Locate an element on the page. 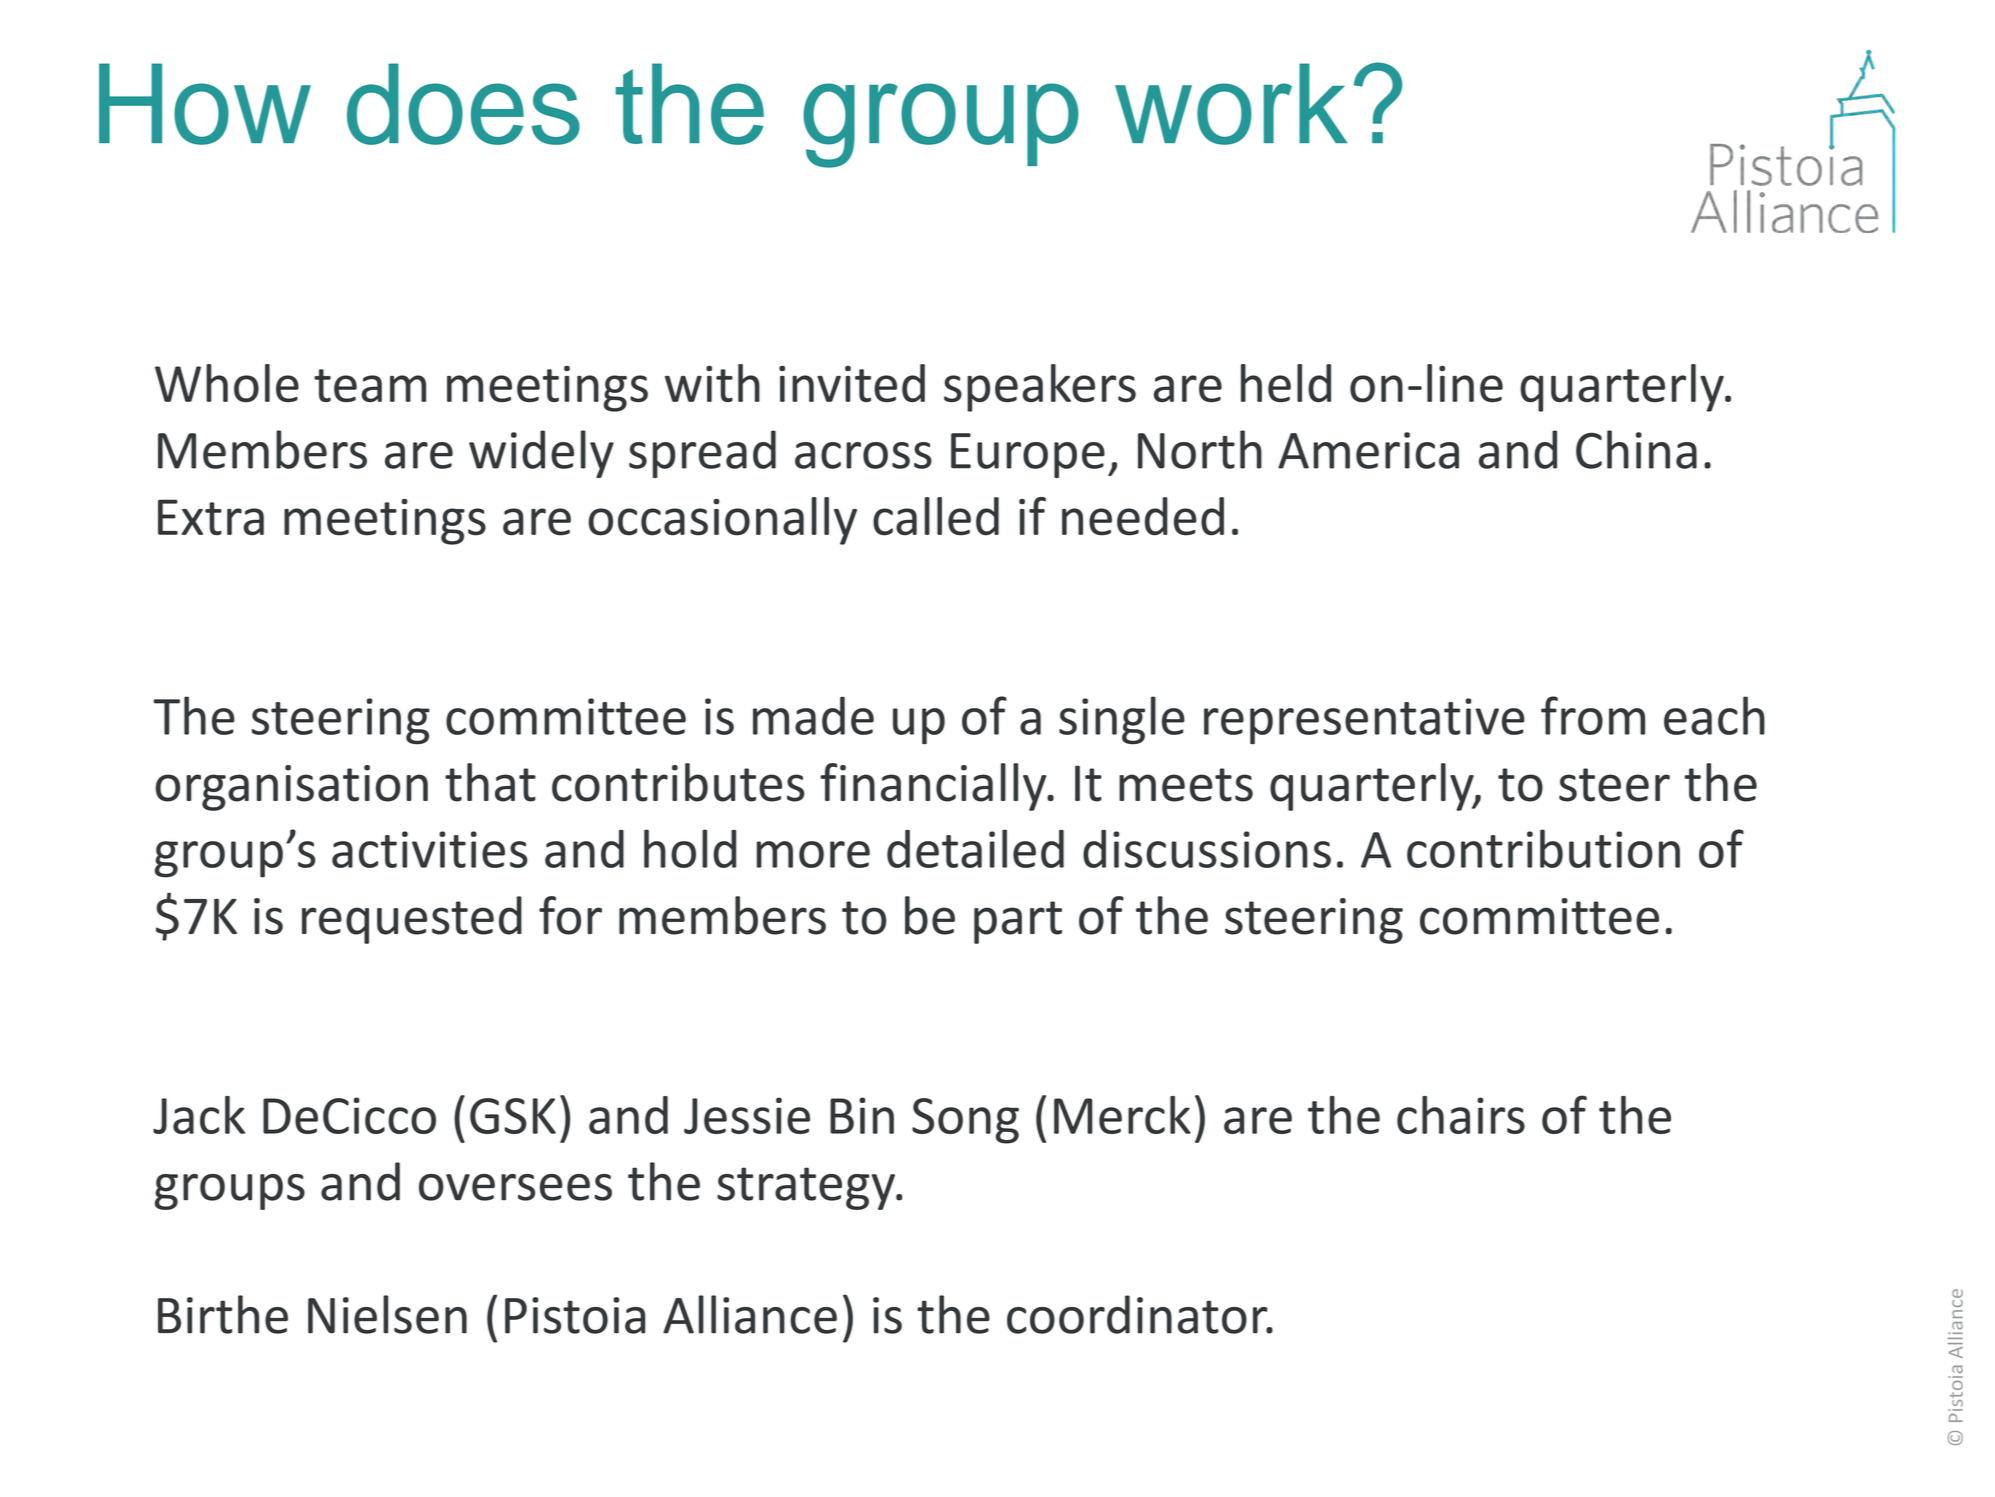 The height and width of the image is (1497, 1995). strategy is located at coordinates (807, 1188).
